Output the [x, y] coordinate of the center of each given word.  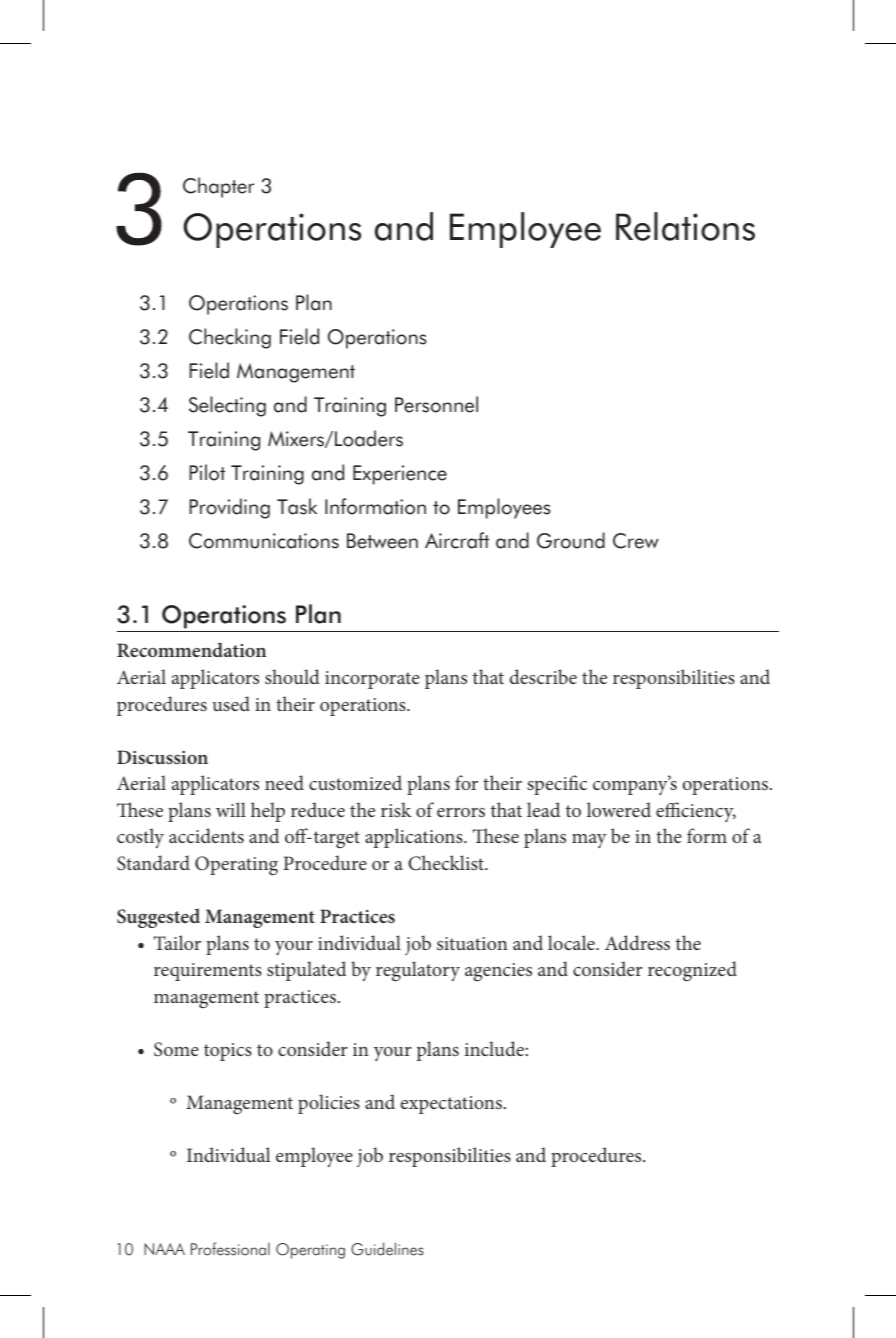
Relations [685, 226]
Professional [230, 1249]
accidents [206, 835]
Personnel [436, 404]
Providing [229, 508]
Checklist [447, 863]
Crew [636, 541]
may [589, 841]
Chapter [218, 187]
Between [382, 541]
